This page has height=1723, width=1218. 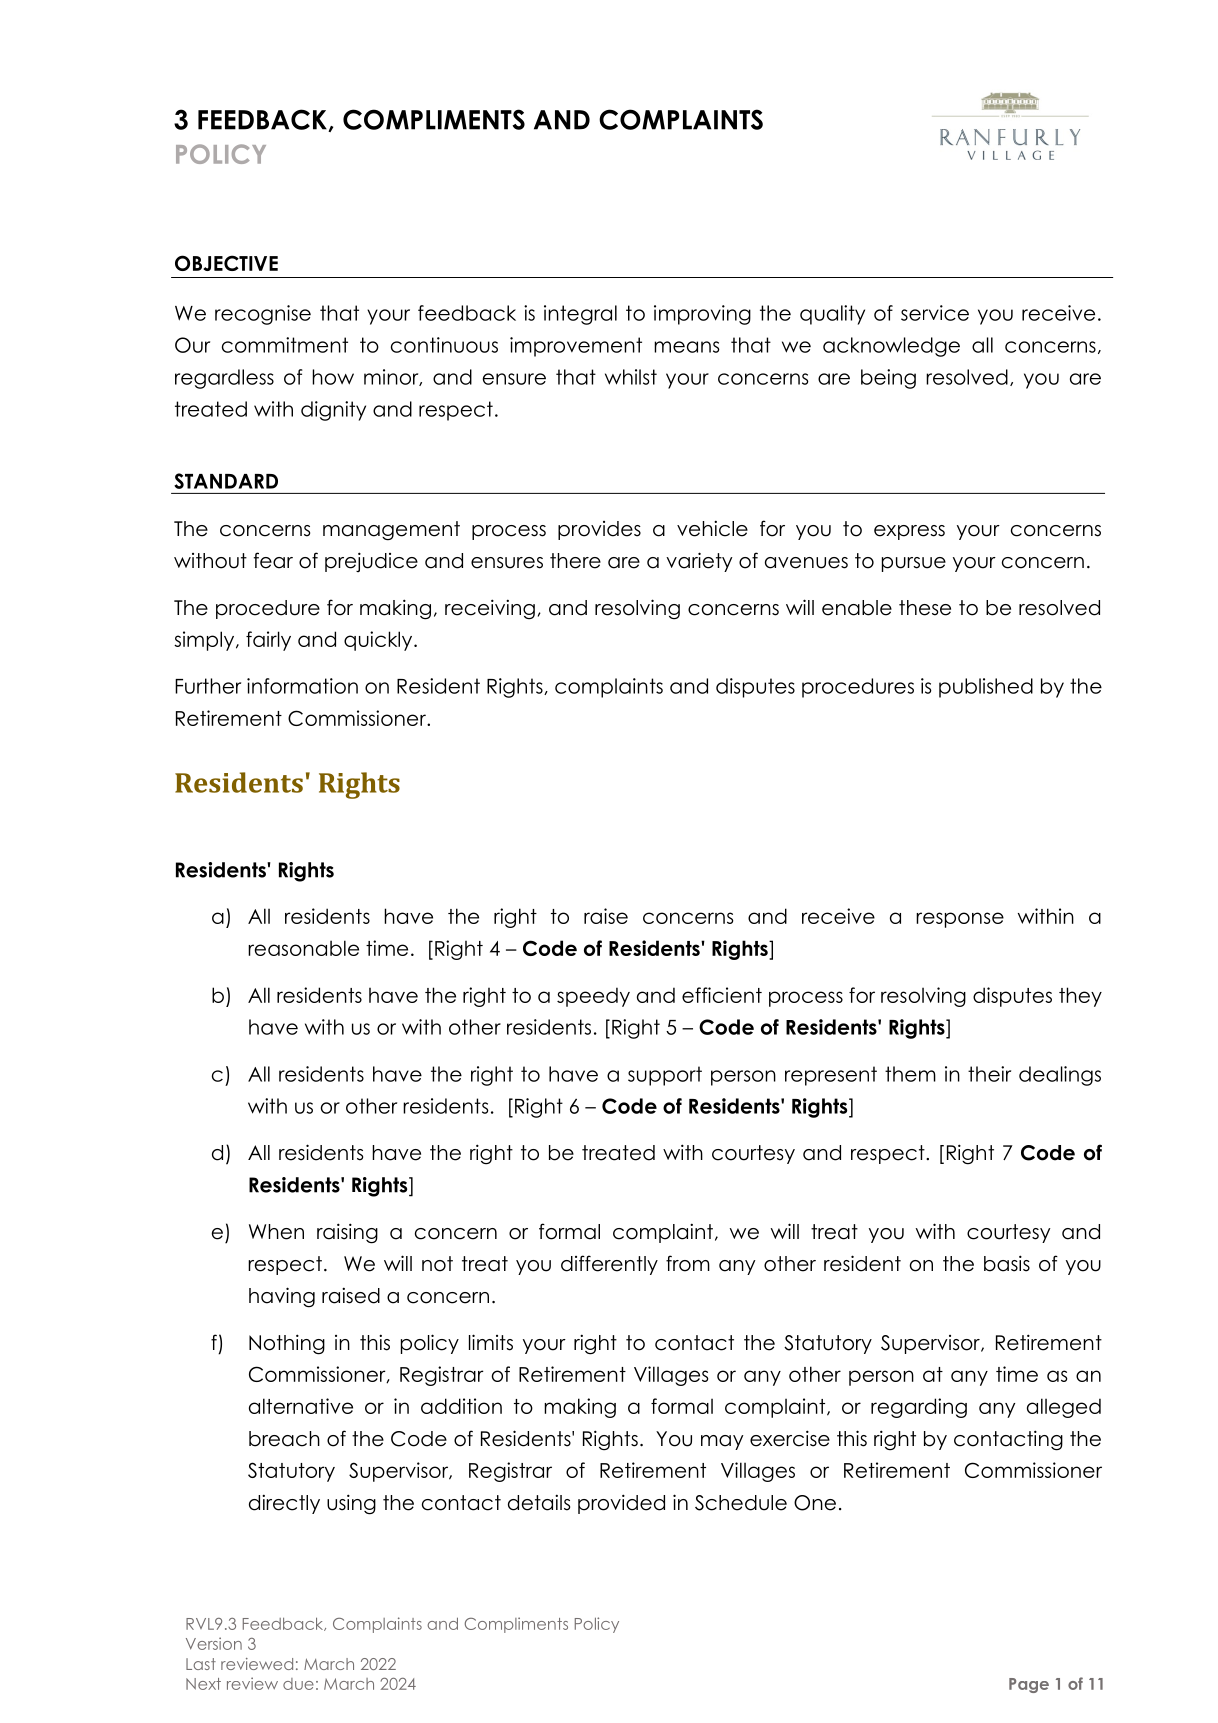 I want to click on speedy, so click(x=593, y=997).
